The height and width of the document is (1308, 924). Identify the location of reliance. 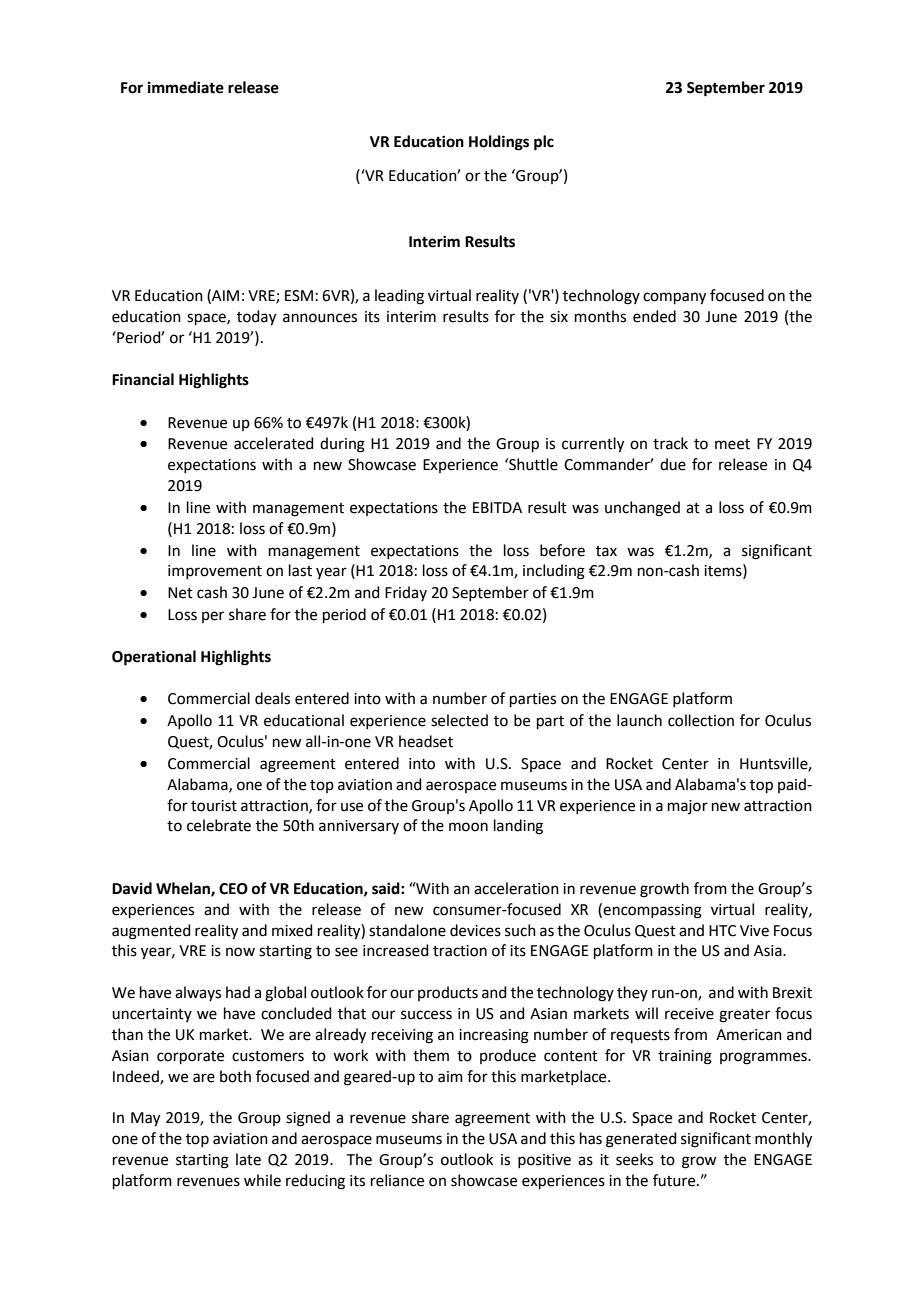
(397, 1180).
